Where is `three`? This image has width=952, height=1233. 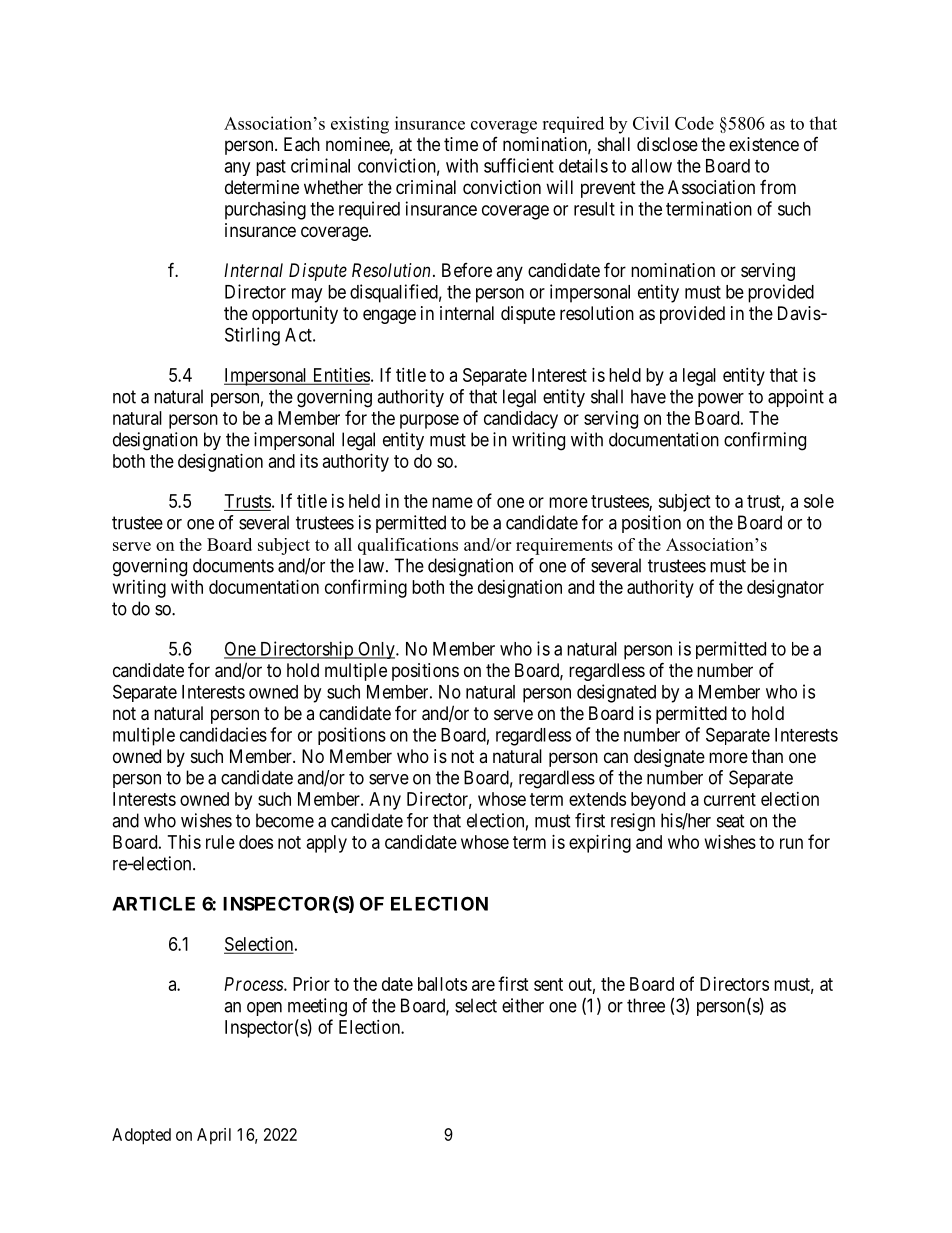 three is located at coordinates (646, 1005).
